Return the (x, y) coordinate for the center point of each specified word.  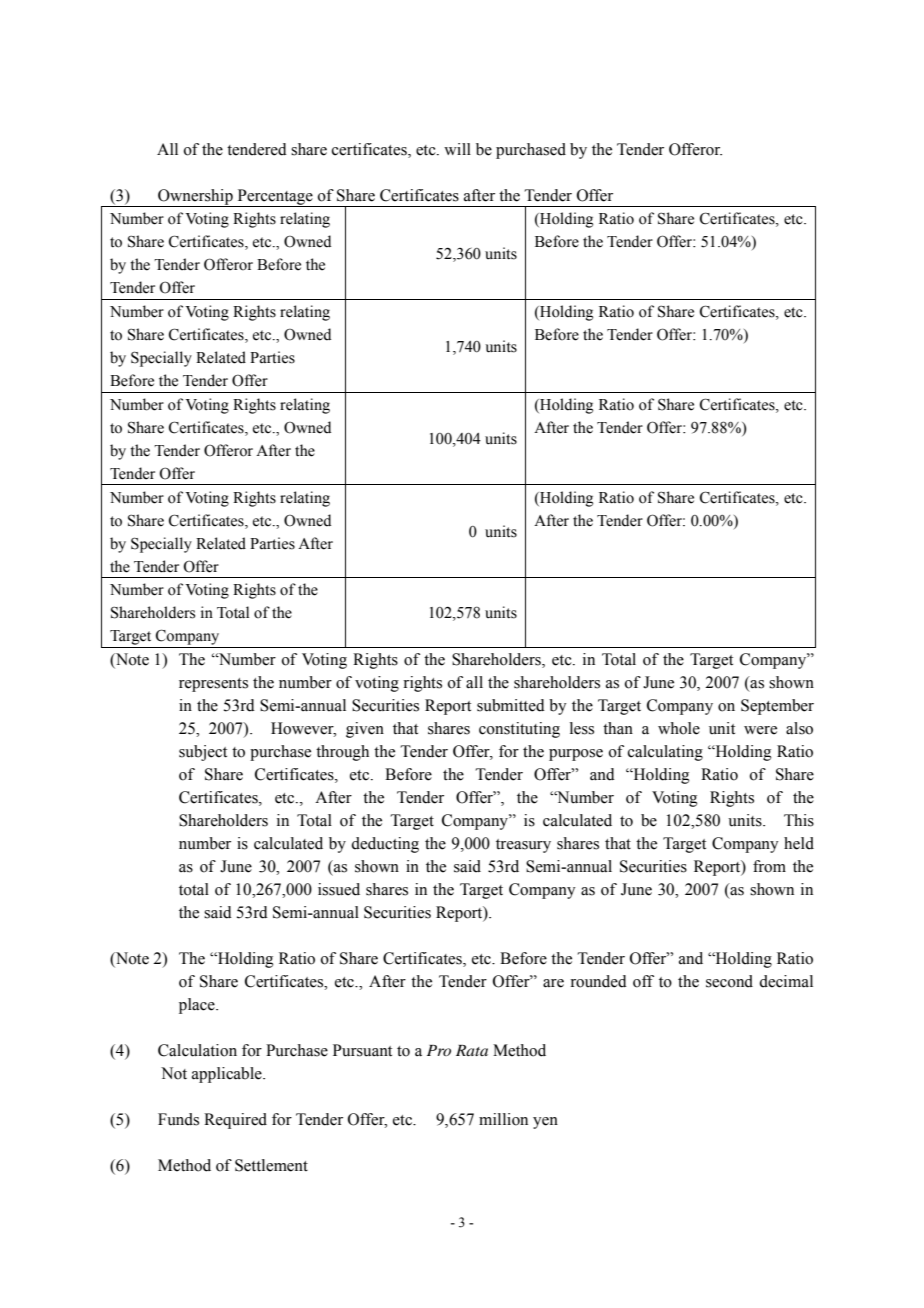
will (457, 149)
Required (235, 1121)
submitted (511, 705)
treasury (523, 846)
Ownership (195, 198)
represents (213, 685)
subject (203, 753)
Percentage (275, 198)
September (777, 707)
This (799, 820)
